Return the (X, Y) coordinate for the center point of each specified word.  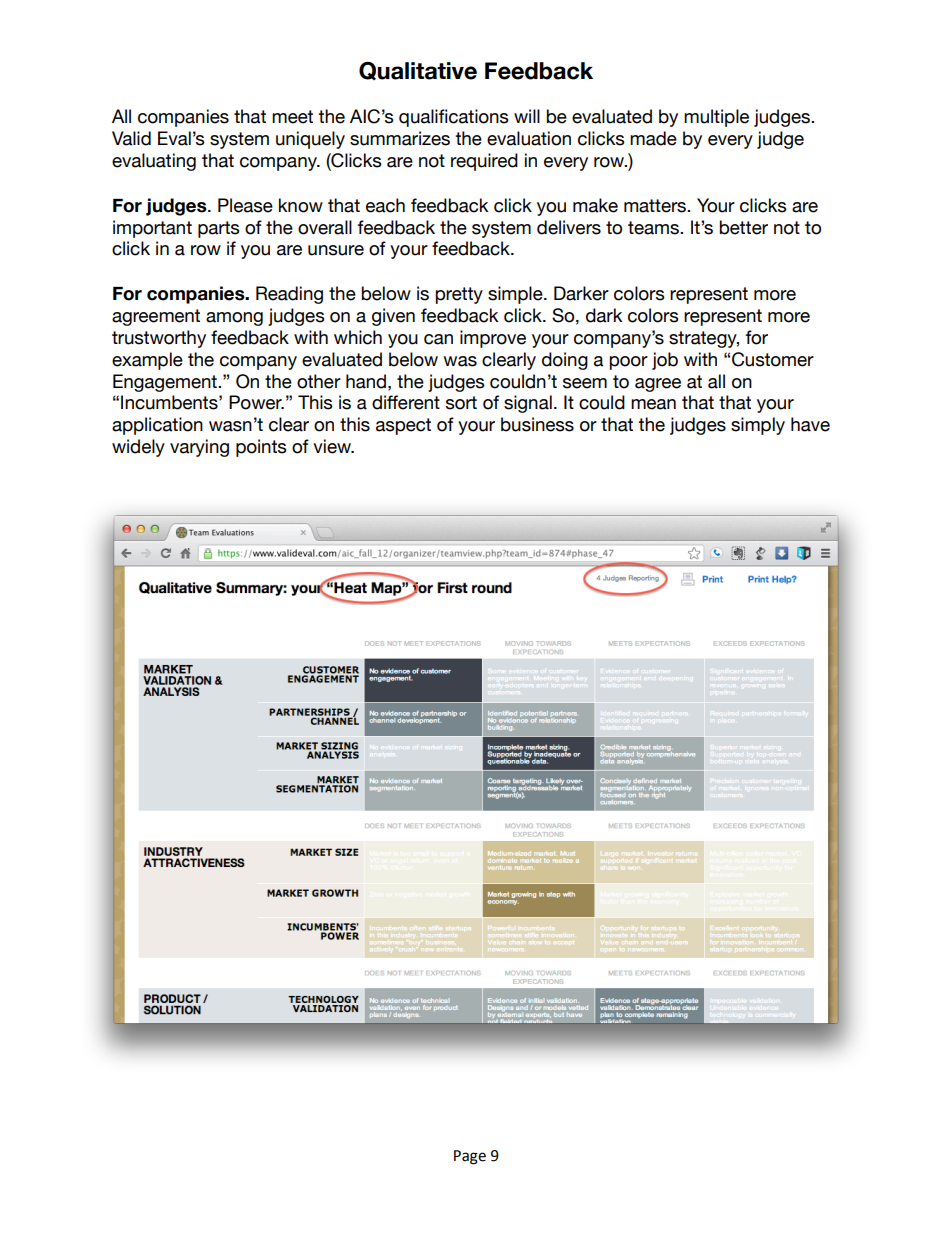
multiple (716, 118)
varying (199, 448)
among (234, 319)
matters (656, 206)
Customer (773, 359)
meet (292, 117)
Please (245, 205)
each (385, 205)
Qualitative (418, 71)
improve (493, 339)
